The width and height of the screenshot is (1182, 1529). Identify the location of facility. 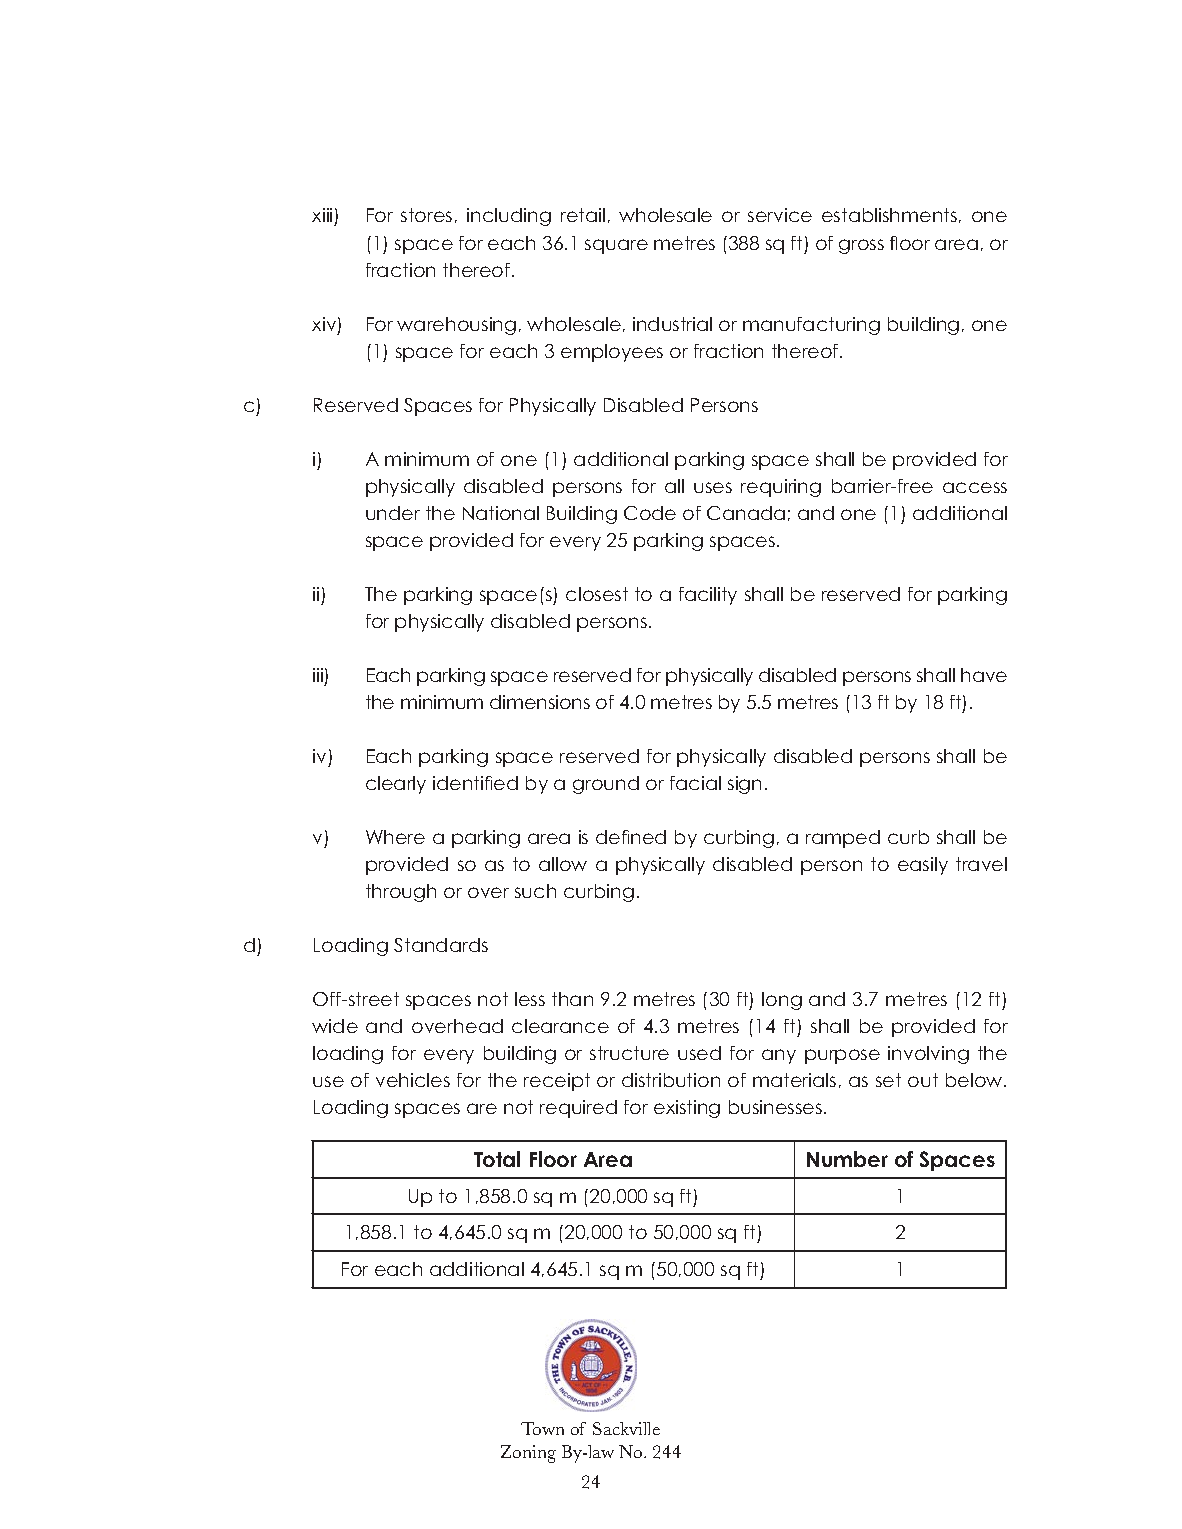
(708, 596).
